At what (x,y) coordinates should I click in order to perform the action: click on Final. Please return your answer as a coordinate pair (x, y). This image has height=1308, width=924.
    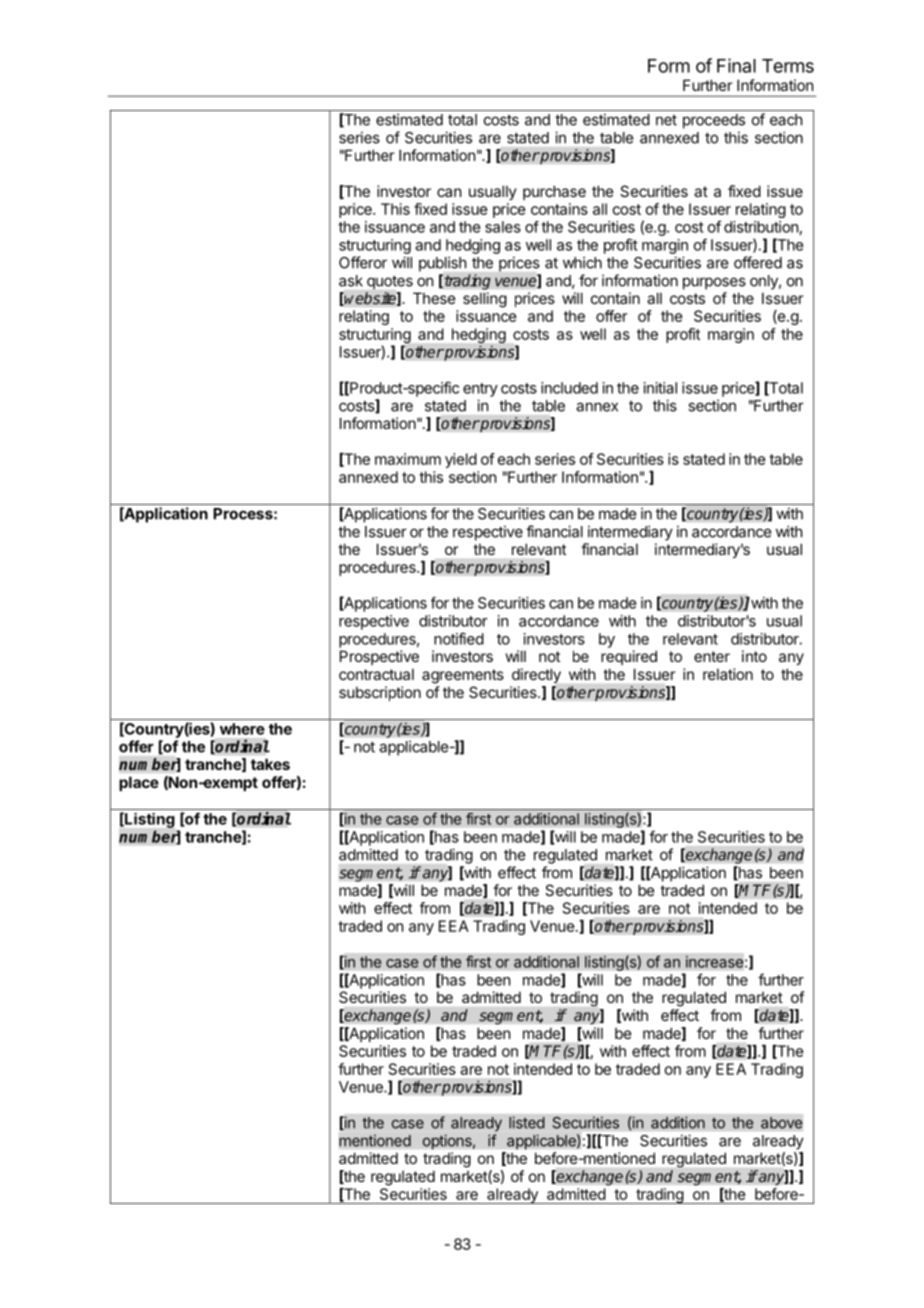
    Looking at the image, I should click on (736, 65).
